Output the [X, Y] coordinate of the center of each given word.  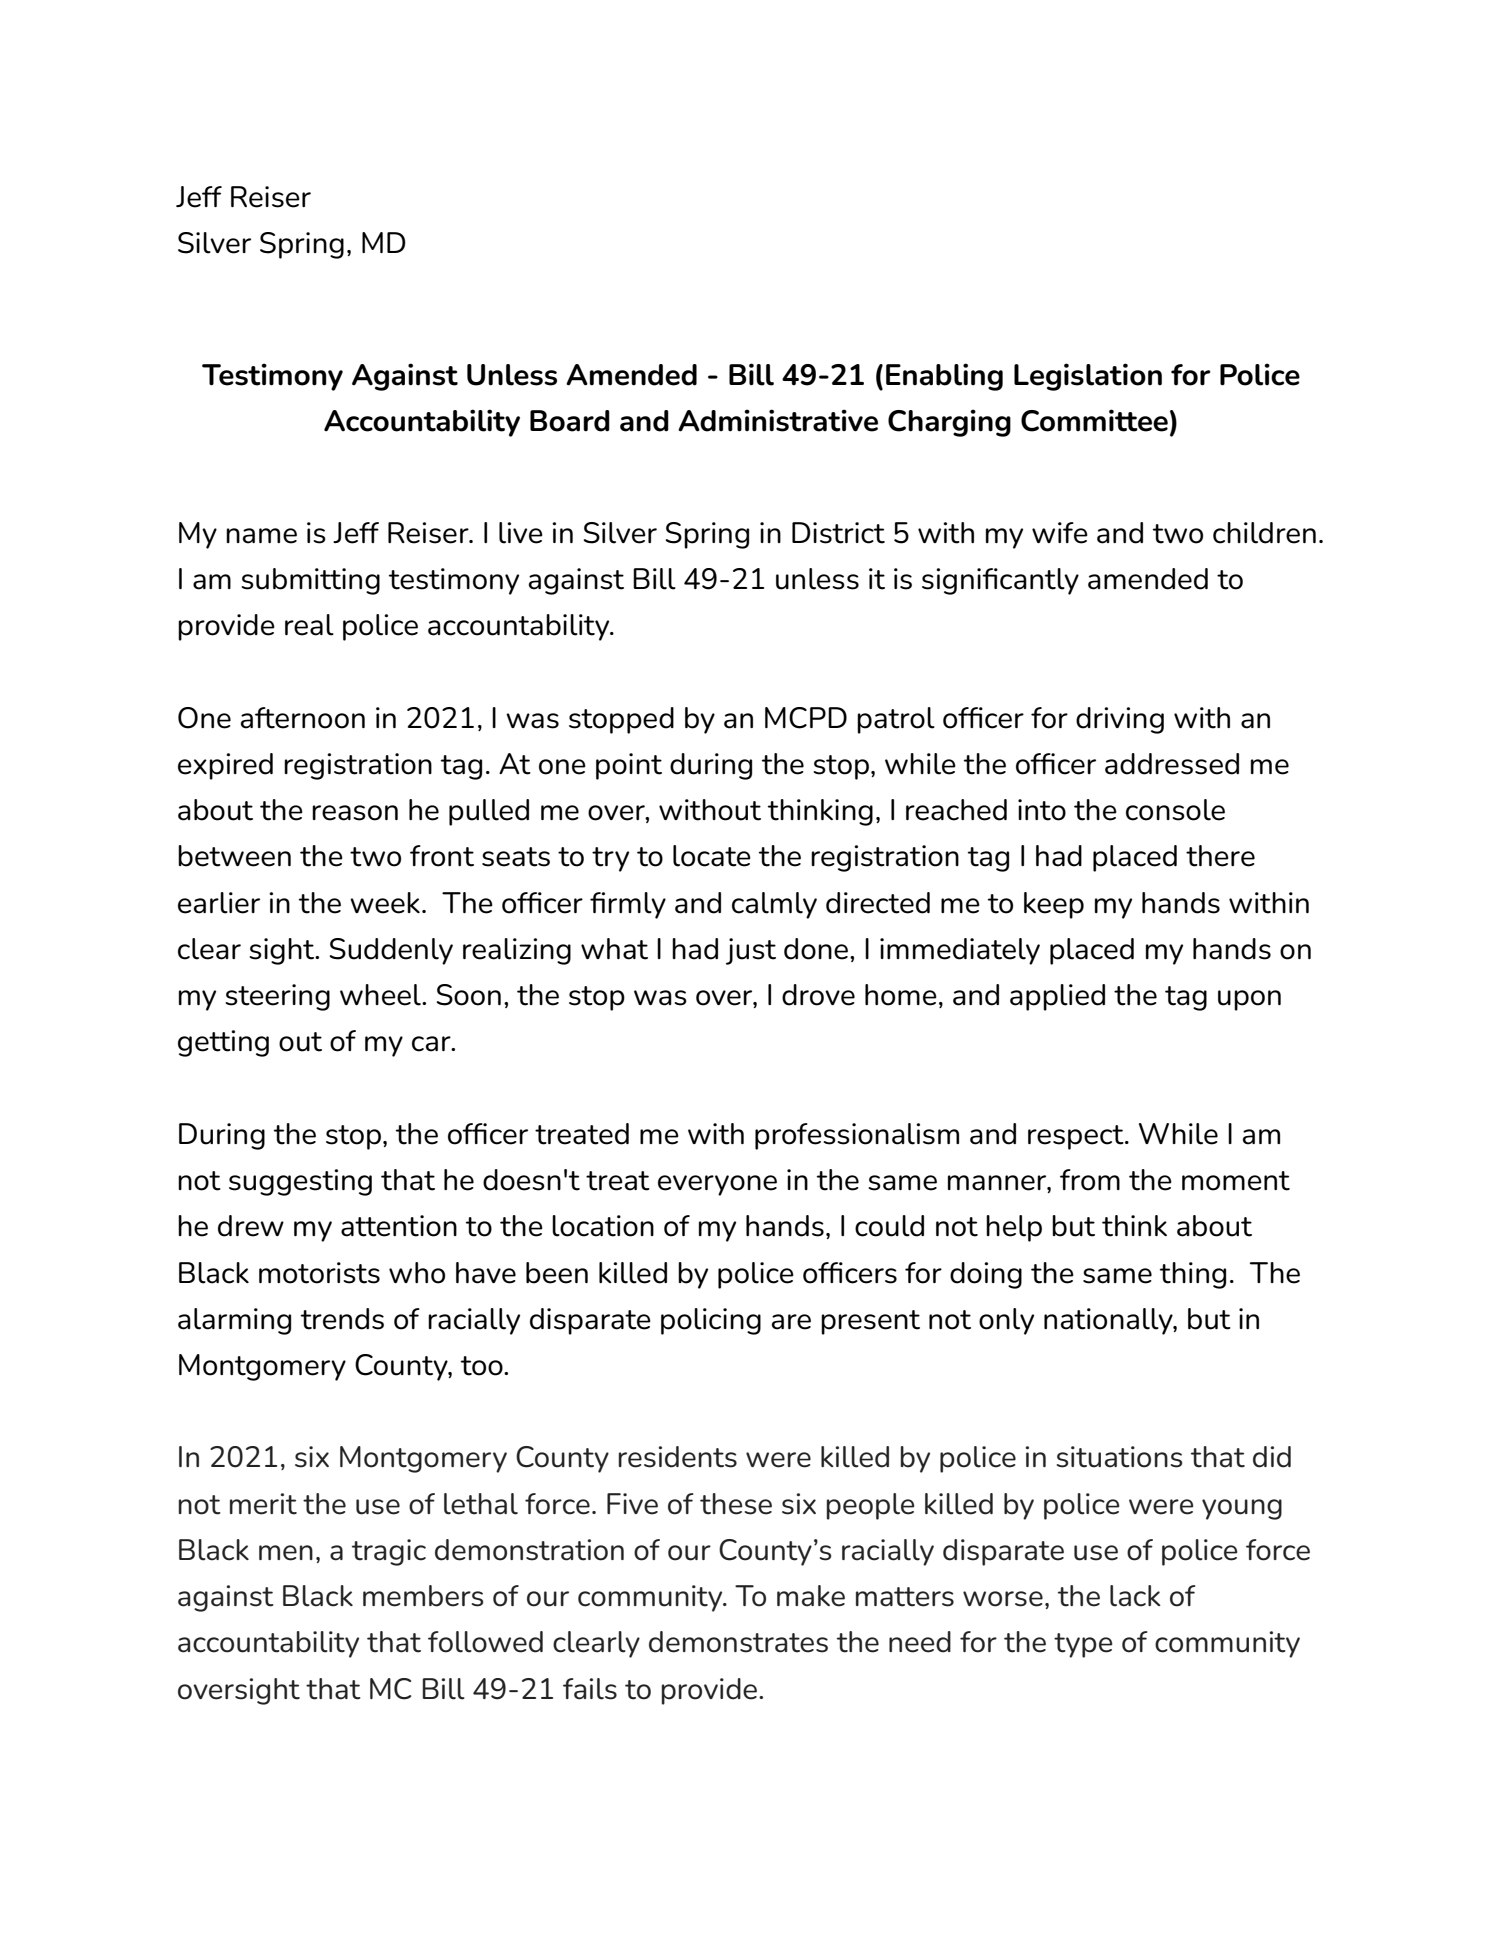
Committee [1094, 420]
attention [399, 1226]
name [261, 536]
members [423, 1596]
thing [1193, 1275]
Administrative [778, 420]
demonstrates [738, 1642]
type [1083, 1645]
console [1175, 810]
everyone [717, 1185]
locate [712, 856]
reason [355, 813]
